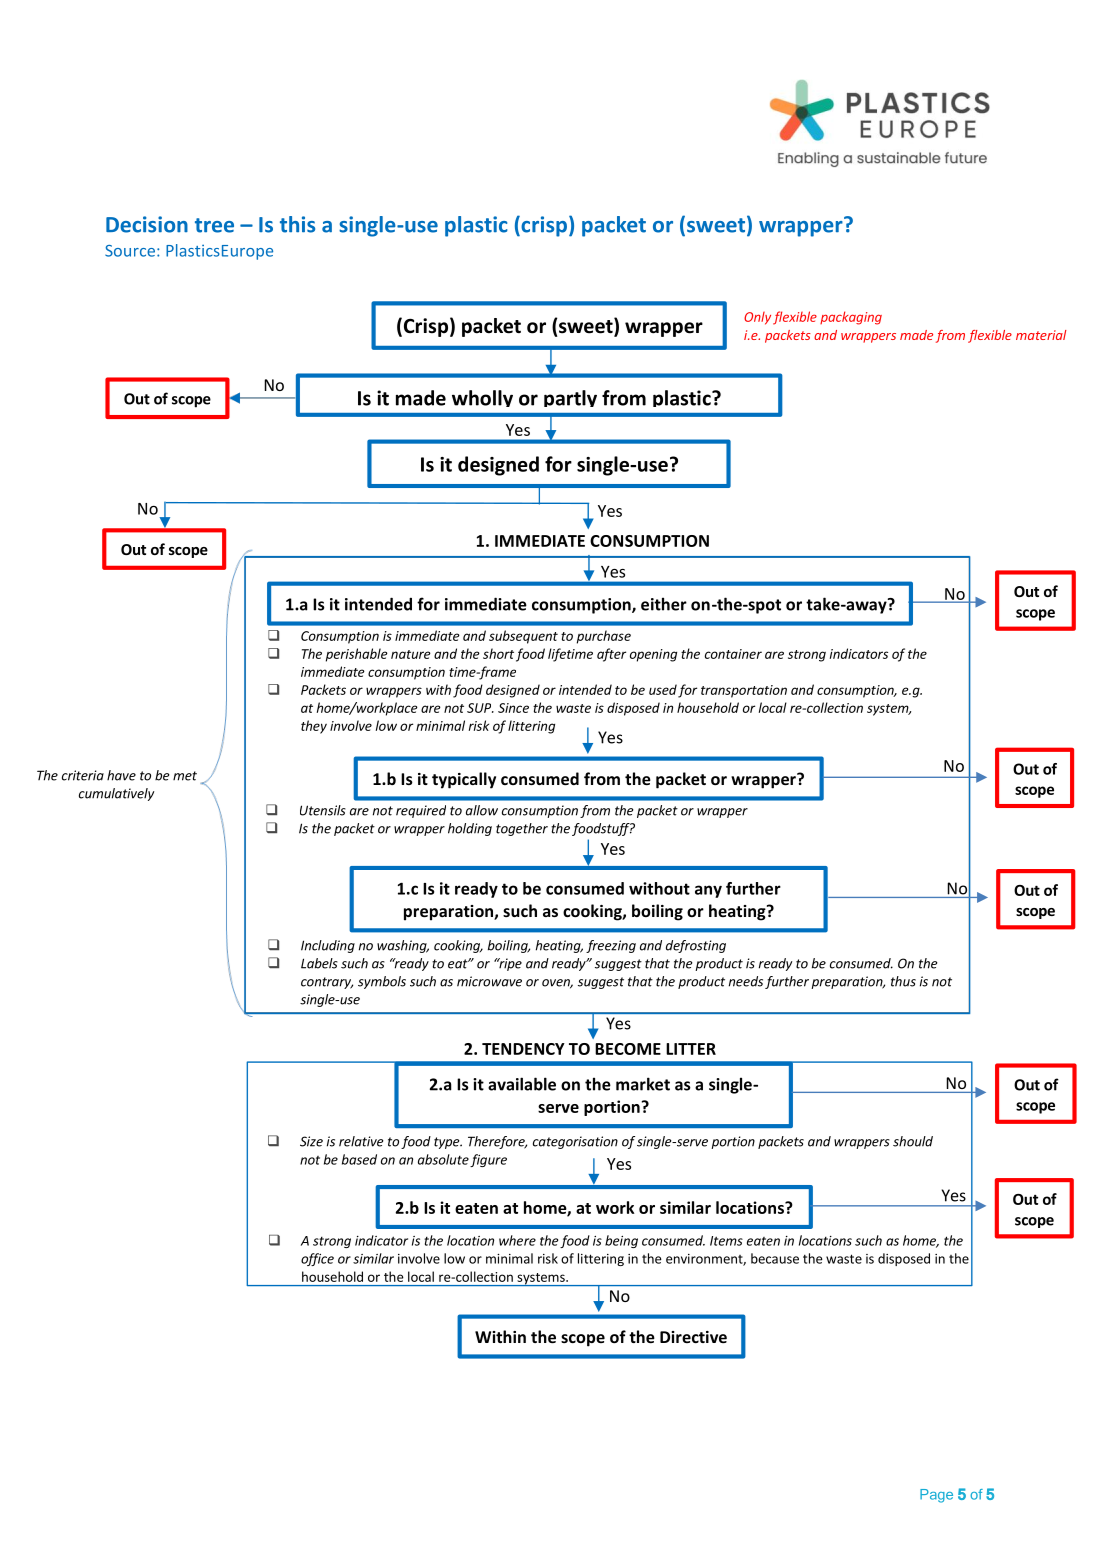 The height and width of the image is (1555, 1099). What do you see at coordinates (185, 776) in the image?
I see `met` at bounding box center [185, 776].
